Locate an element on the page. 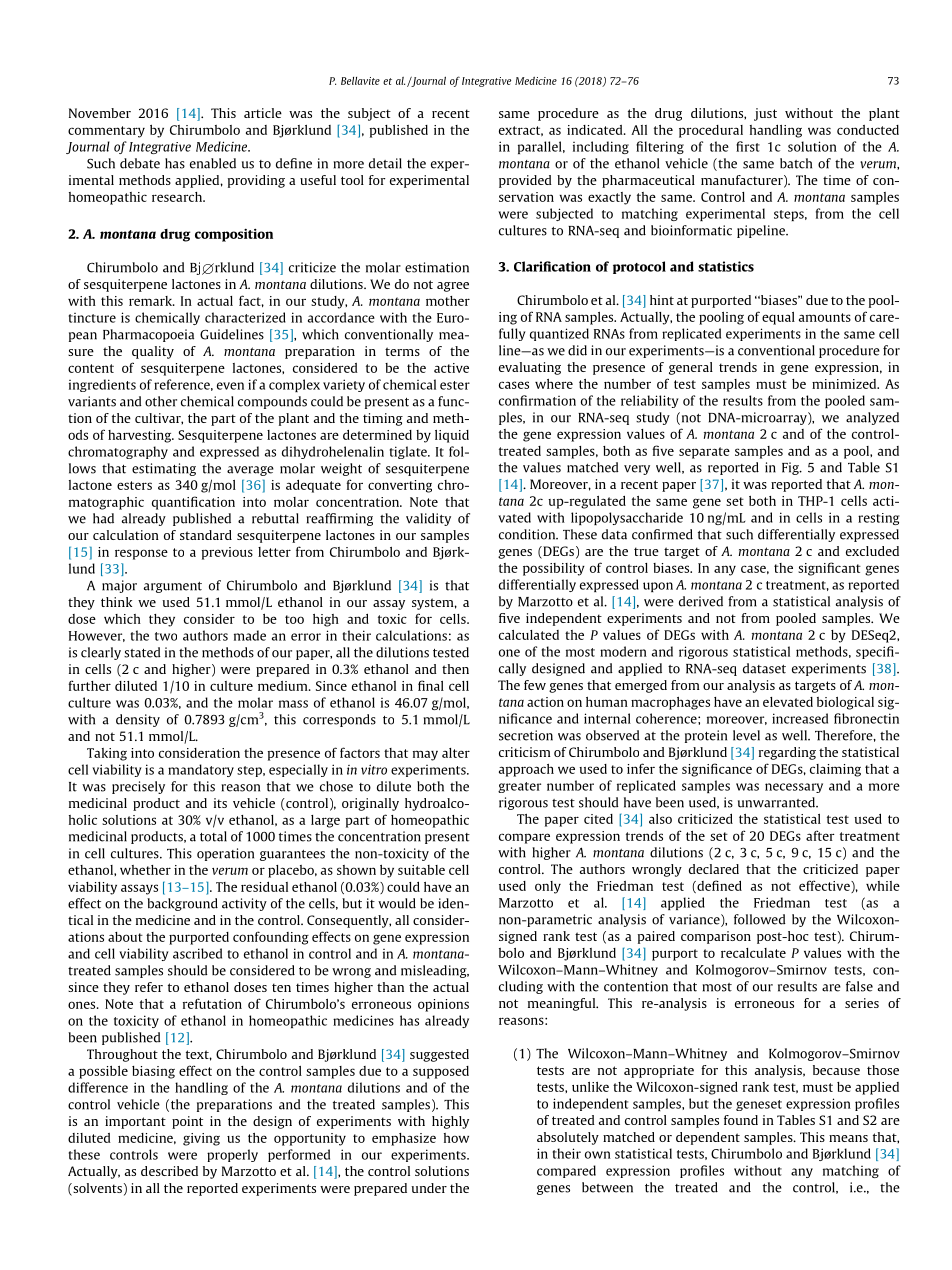  total is located at coordinates (213, 836).
